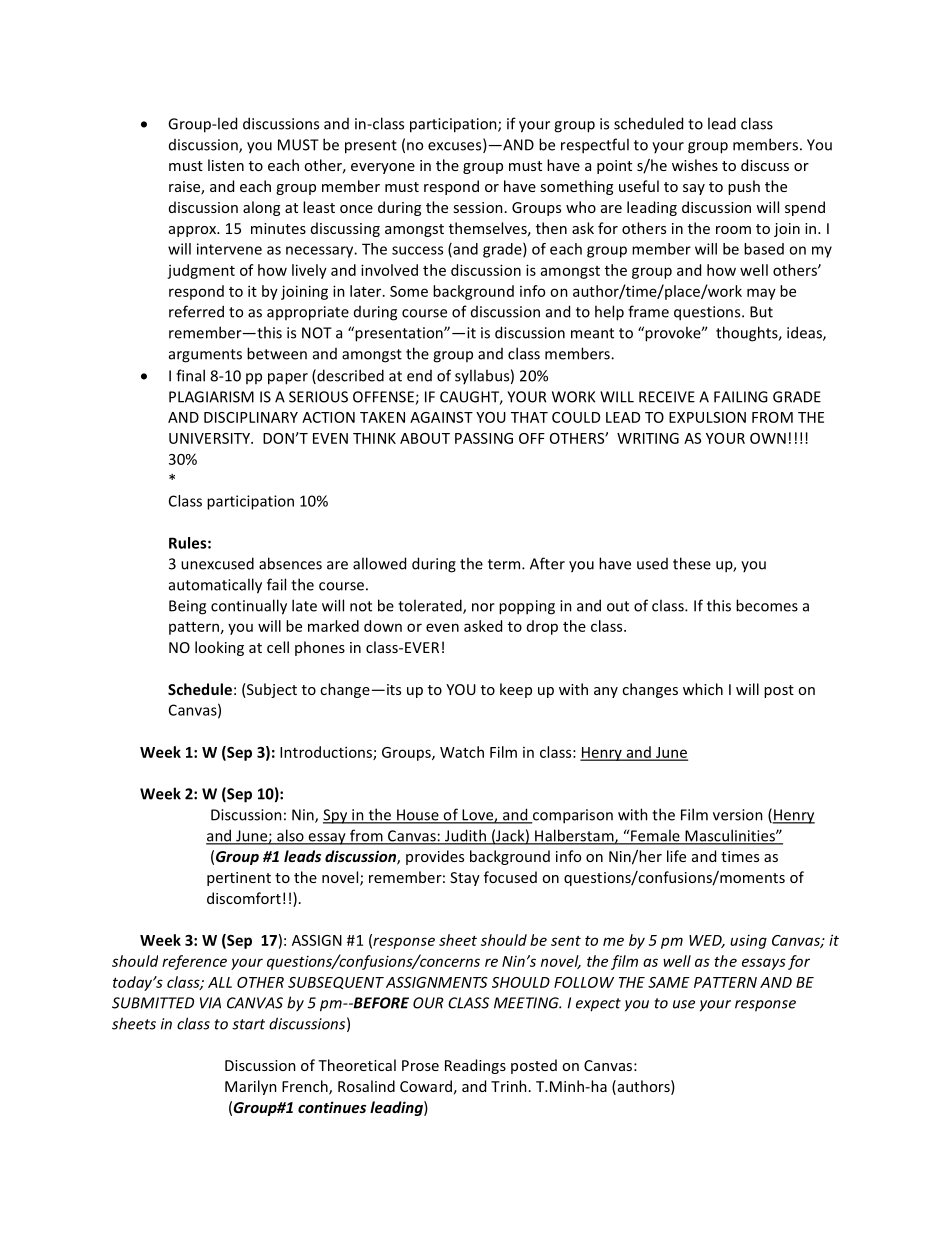 Image resolution: width=952 pixels, height=1233 pixels. Describe the element at coordinates (475, 1066) in the page. I see `Readings` at that location.
